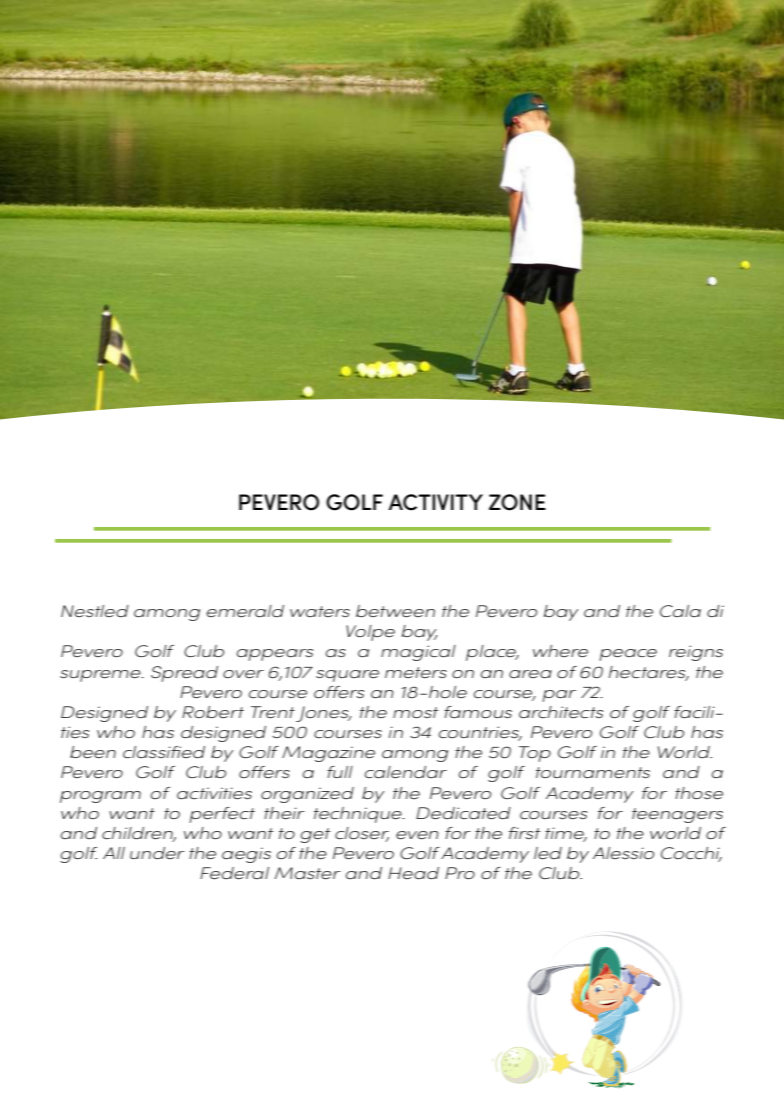 This screenshot has width=784, height=1112. Describe the element at coordinates (328, 754) in the screenshot. I see `Magazine` at that location.
